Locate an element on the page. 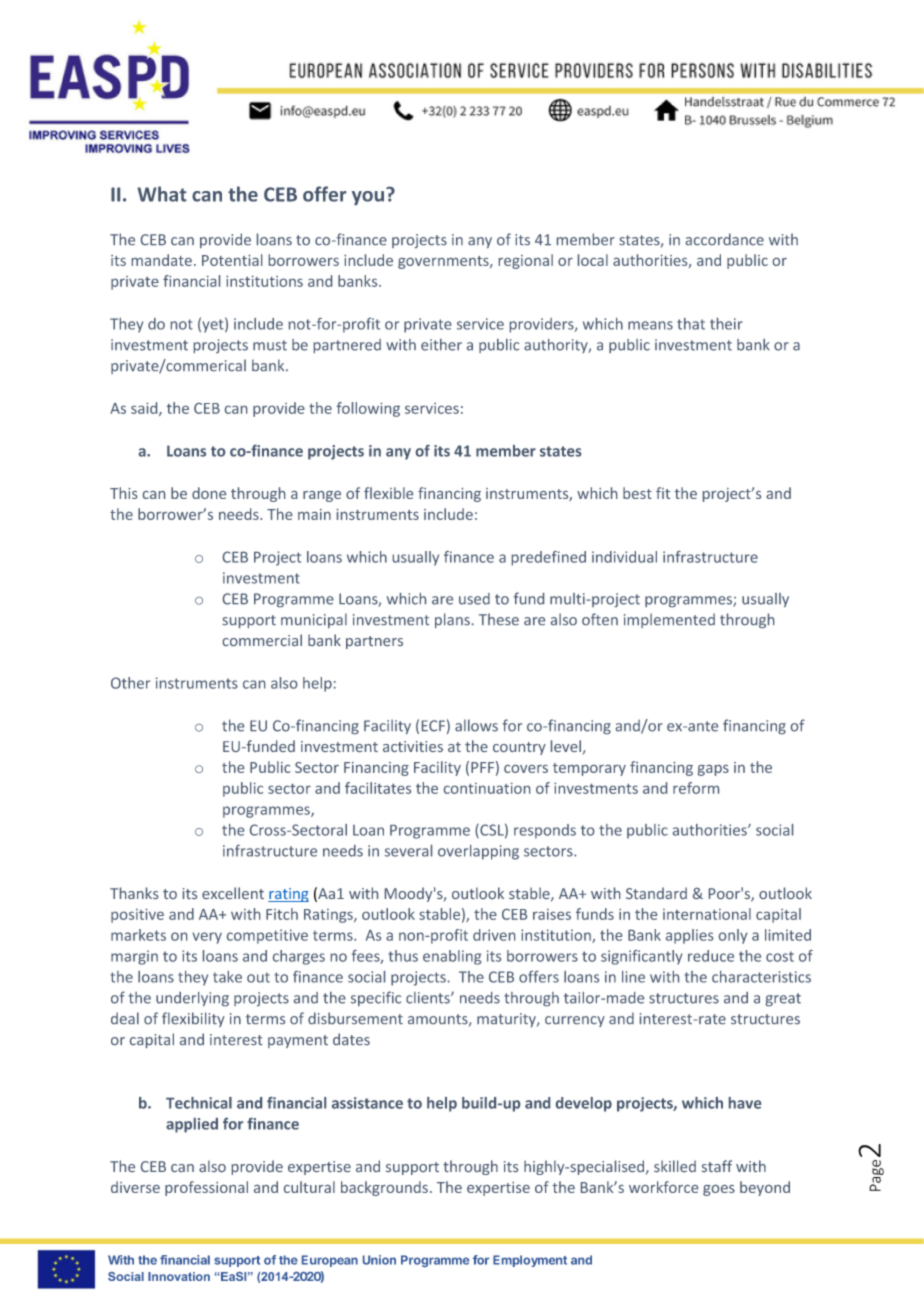  excellent is located at coordinates (233, 893).
